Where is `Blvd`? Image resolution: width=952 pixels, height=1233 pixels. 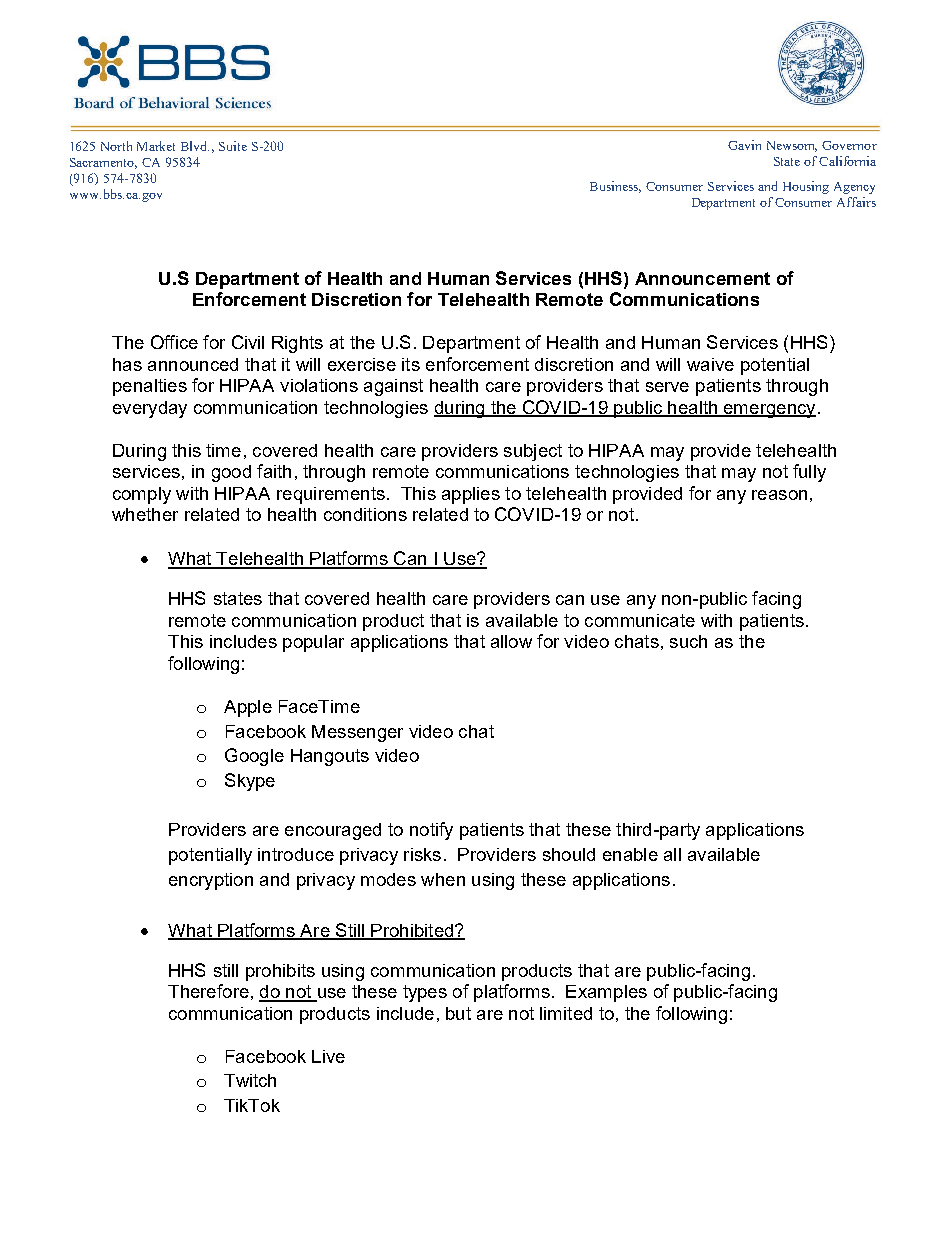 Blvd is located at coordinates (195, 146).
